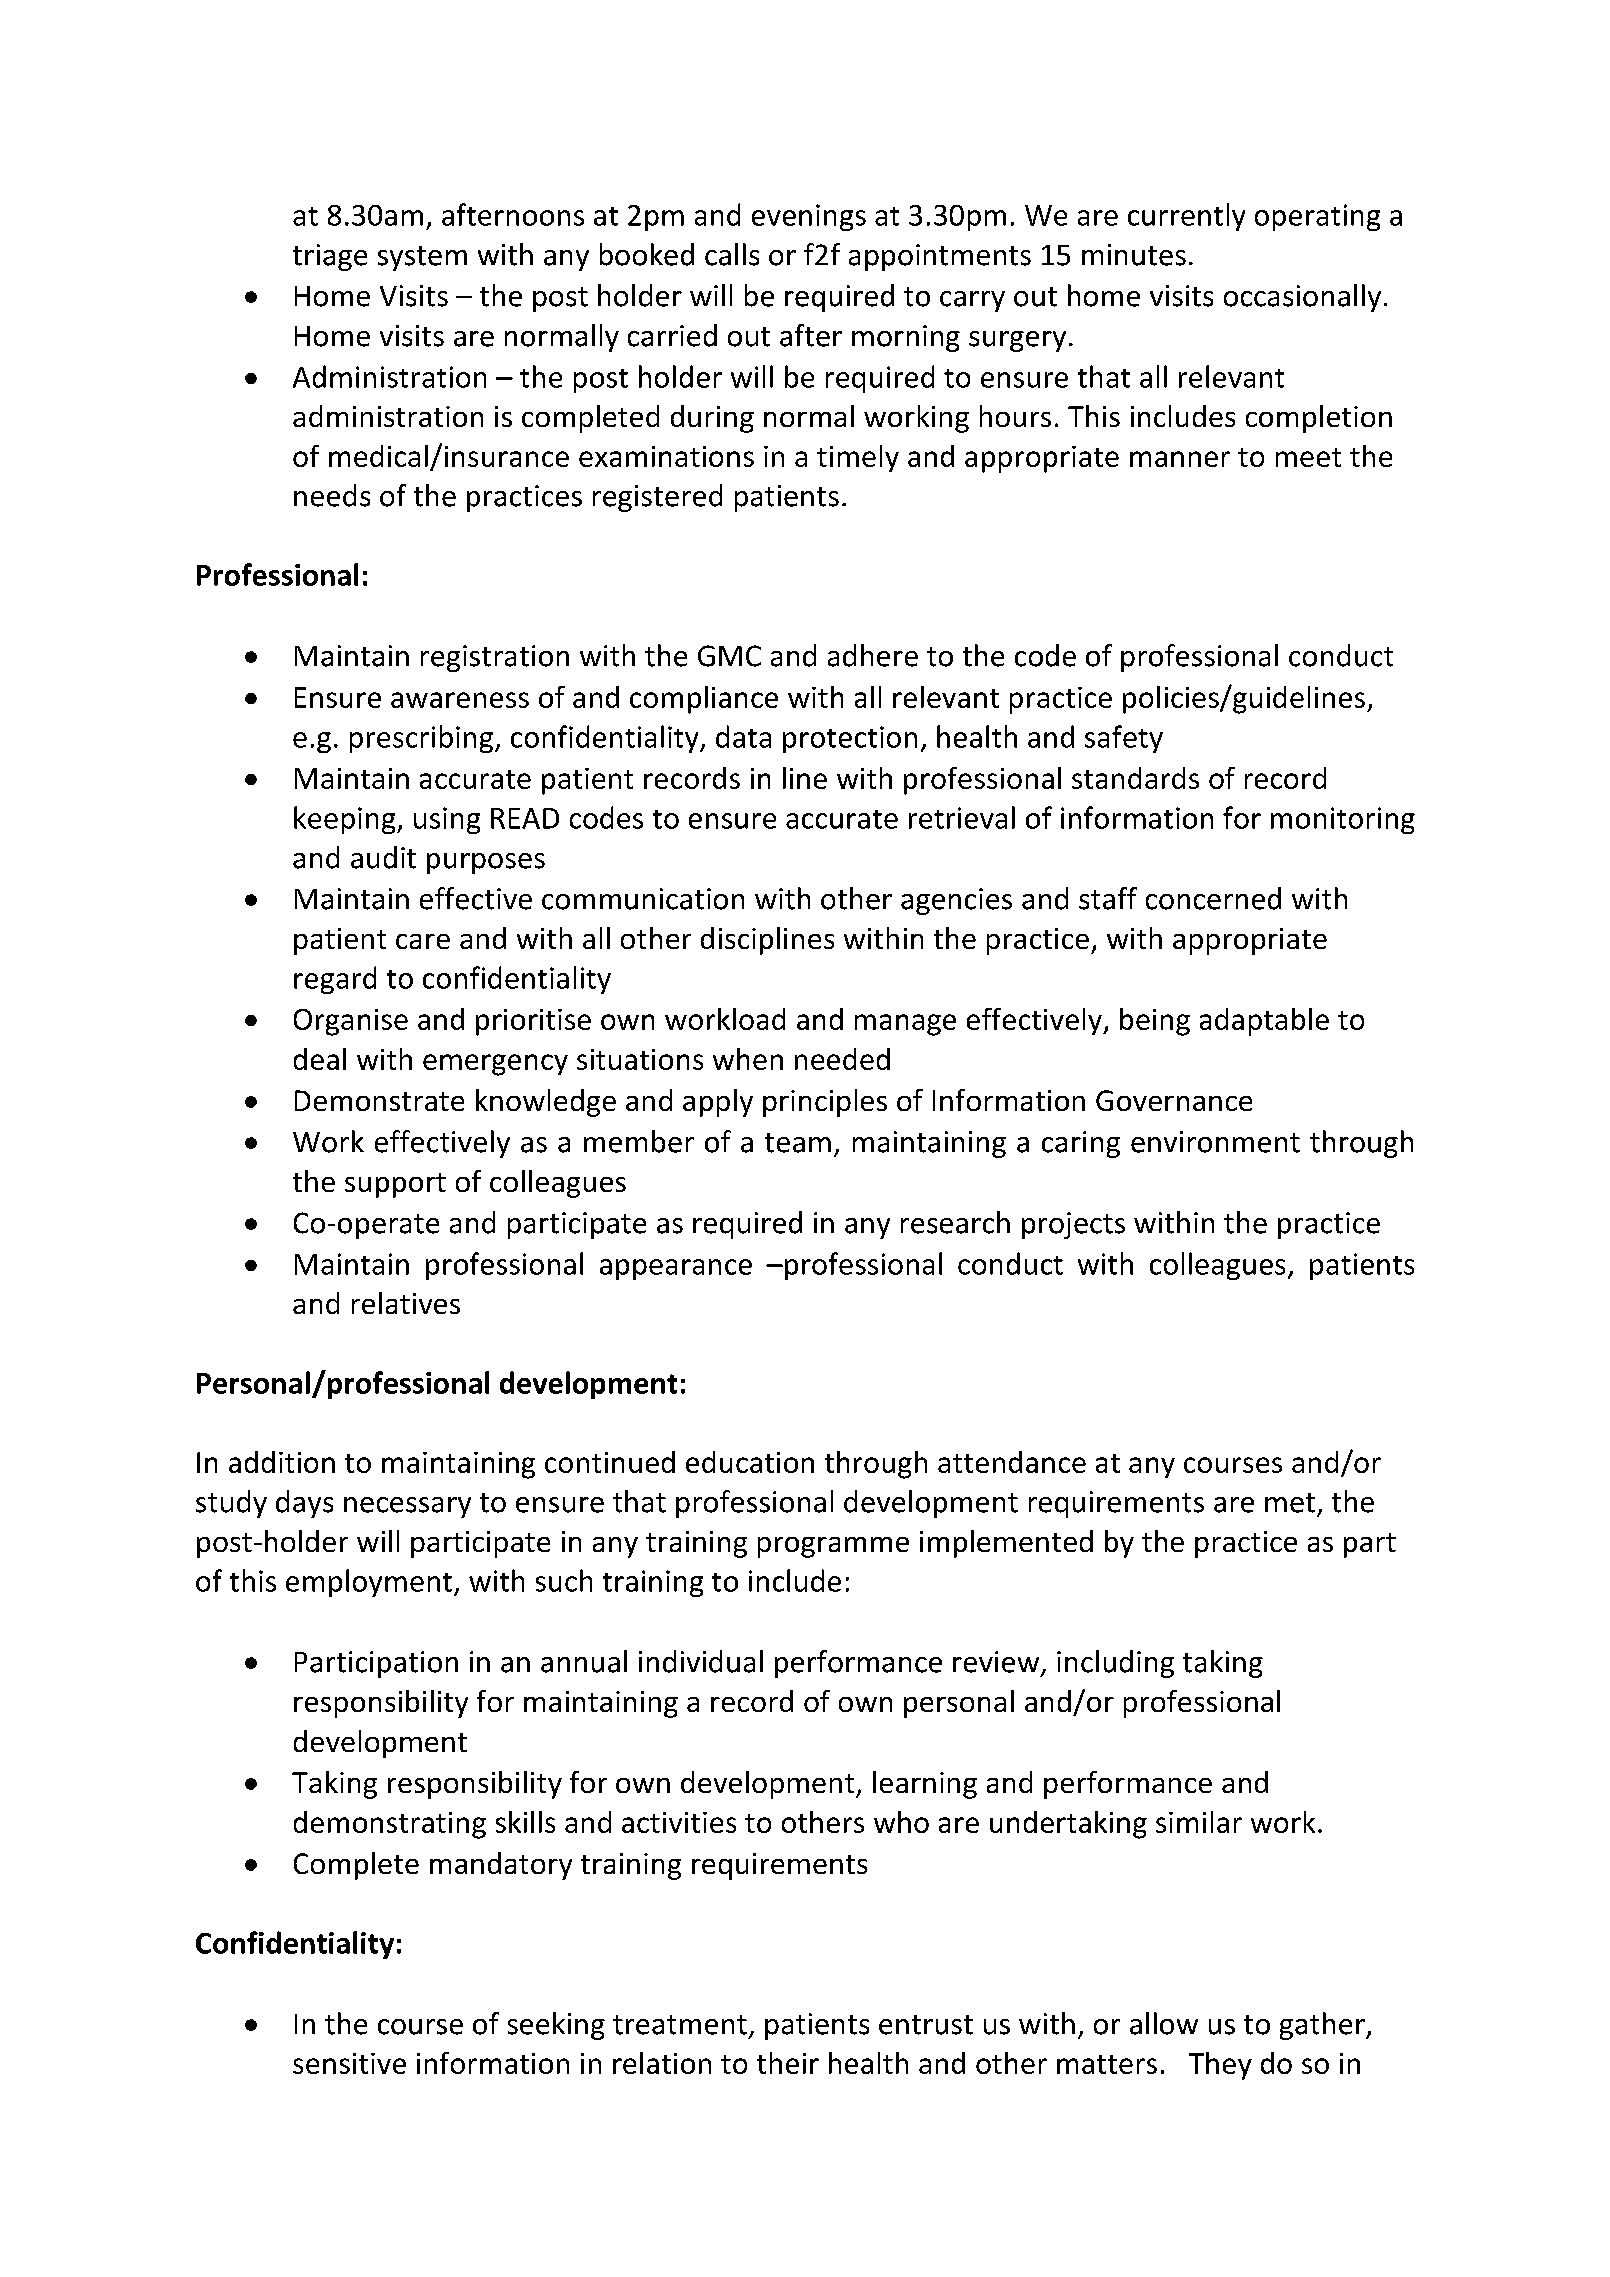  What do you see at coordinates (282, 1462) in the image?
I see `addition` at bounding box center [282, 1462].
